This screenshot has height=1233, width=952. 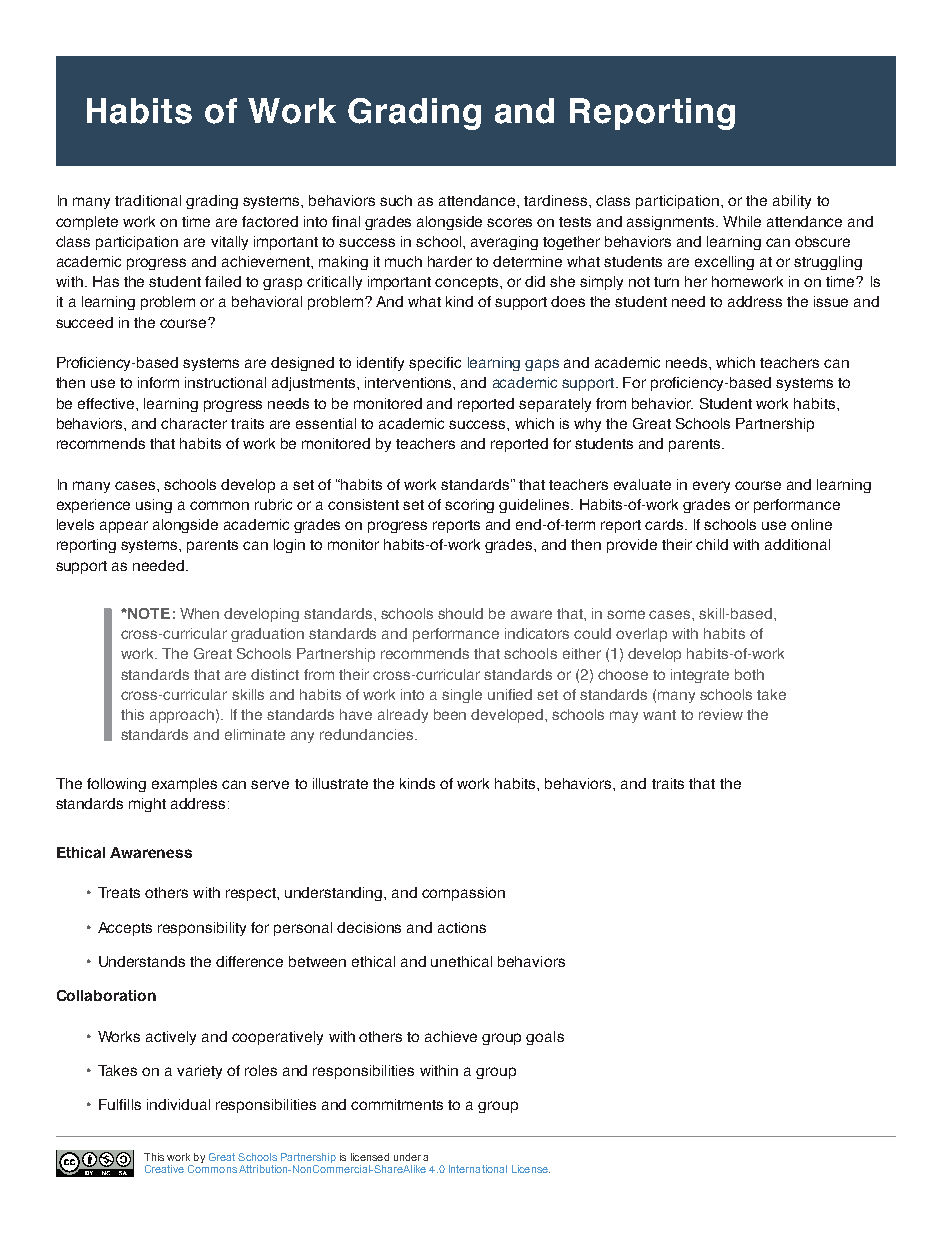 What do you see at coordinates (148, 200) in the screenshot?
I see `traditional` at bounding box center [148, 200].
